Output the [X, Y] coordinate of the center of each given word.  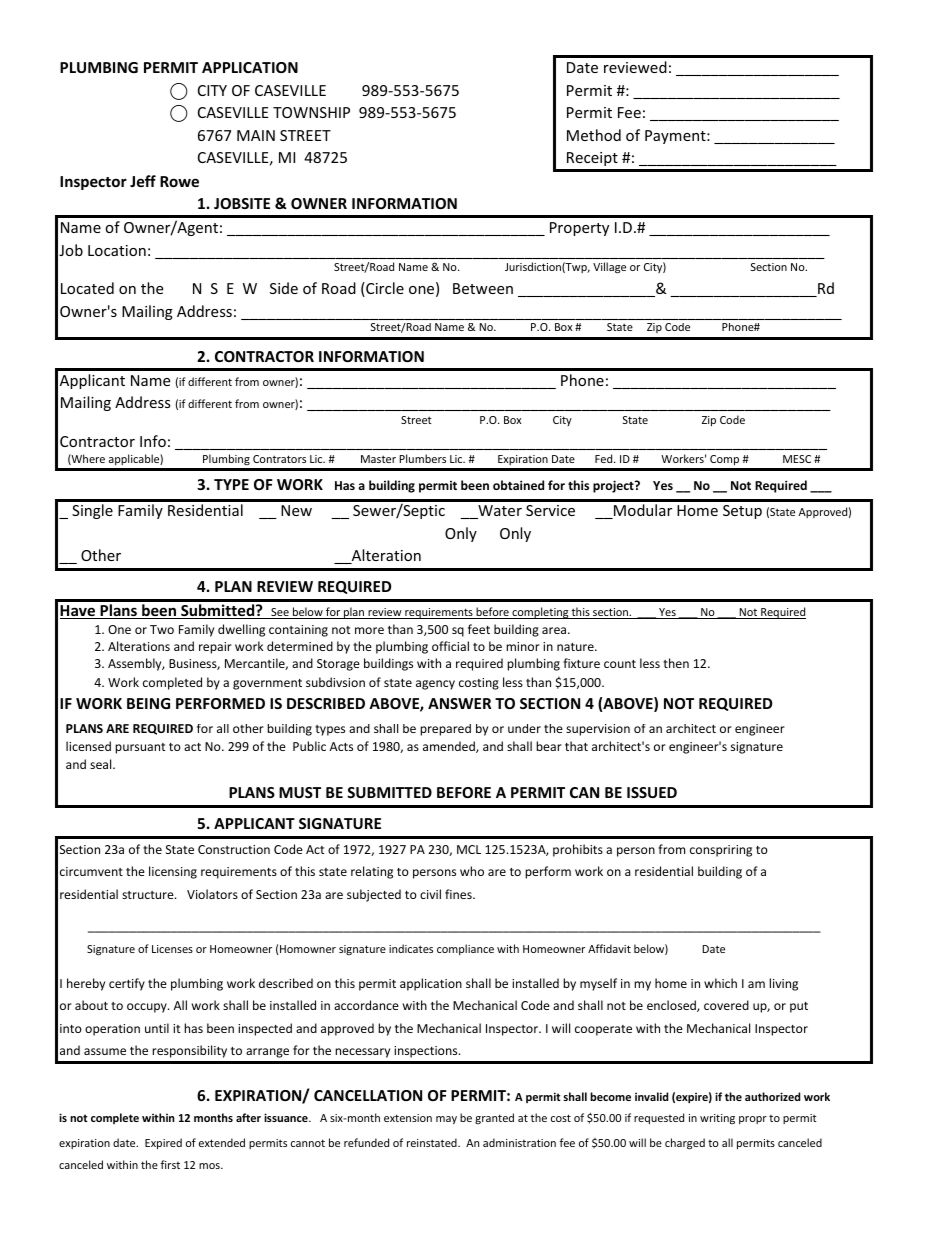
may [446, 1120]
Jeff [143, 181]
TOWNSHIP [311, 112]
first [170, 1164]
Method [594, 135]
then [676, 663]
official [450, 646]
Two [162, 629]
